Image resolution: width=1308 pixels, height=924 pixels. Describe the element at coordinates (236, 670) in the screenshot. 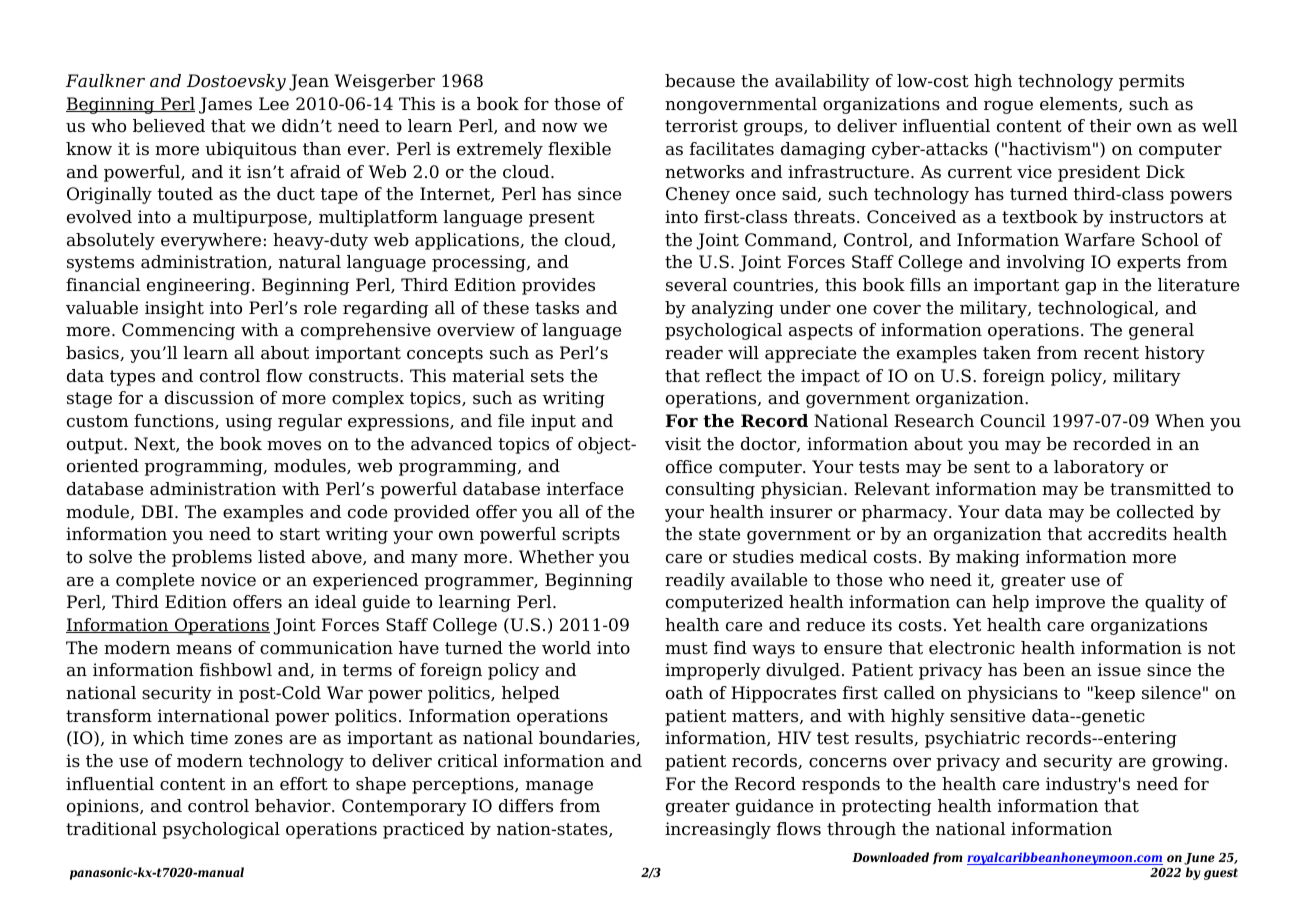

I see `fishbowl` at that location.
